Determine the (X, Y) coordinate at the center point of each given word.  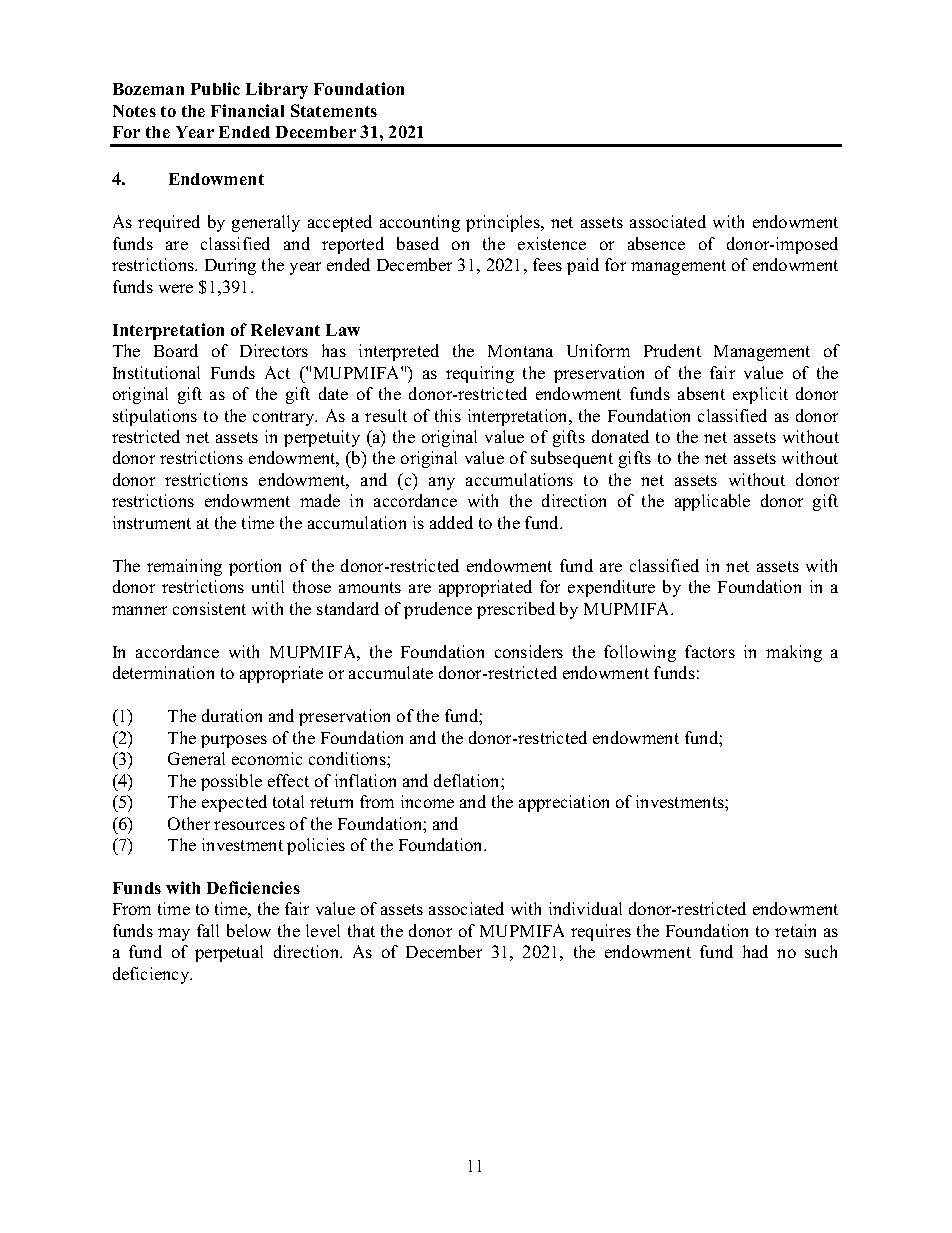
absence (656, 243)
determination (163, 672)
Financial (247, 110)
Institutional (156, 372)
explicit (760, 395)
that (361, 930)
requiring (480, 374)
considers (529, 651)
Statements (334, 110)
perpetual (229, 953)
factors (710, 651)
